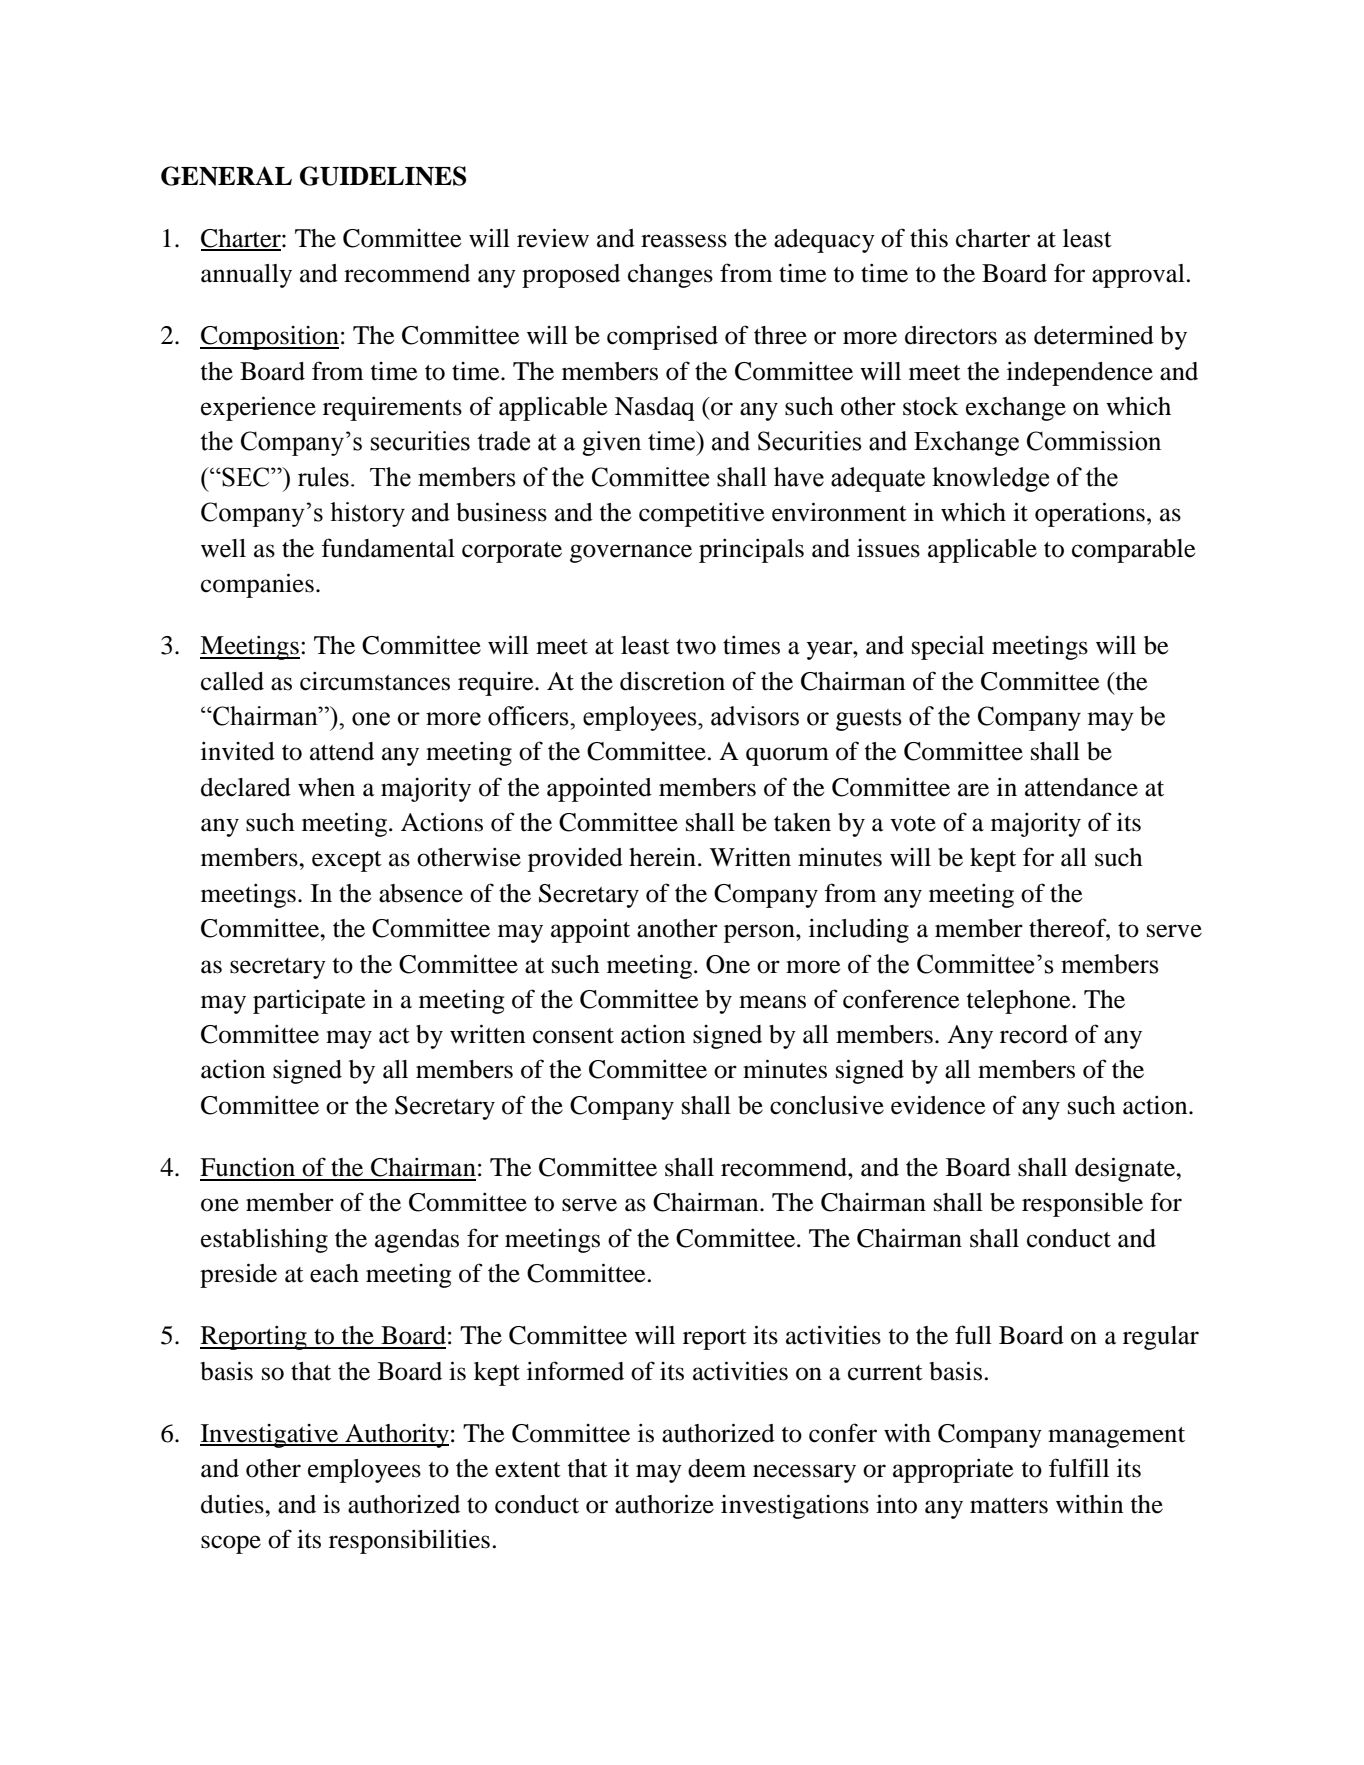 The height and width of the page is (1765, 1364). What do you see at coordinates (913, 824) in the page?
I see `vote` at bounding box center [913, 824].
